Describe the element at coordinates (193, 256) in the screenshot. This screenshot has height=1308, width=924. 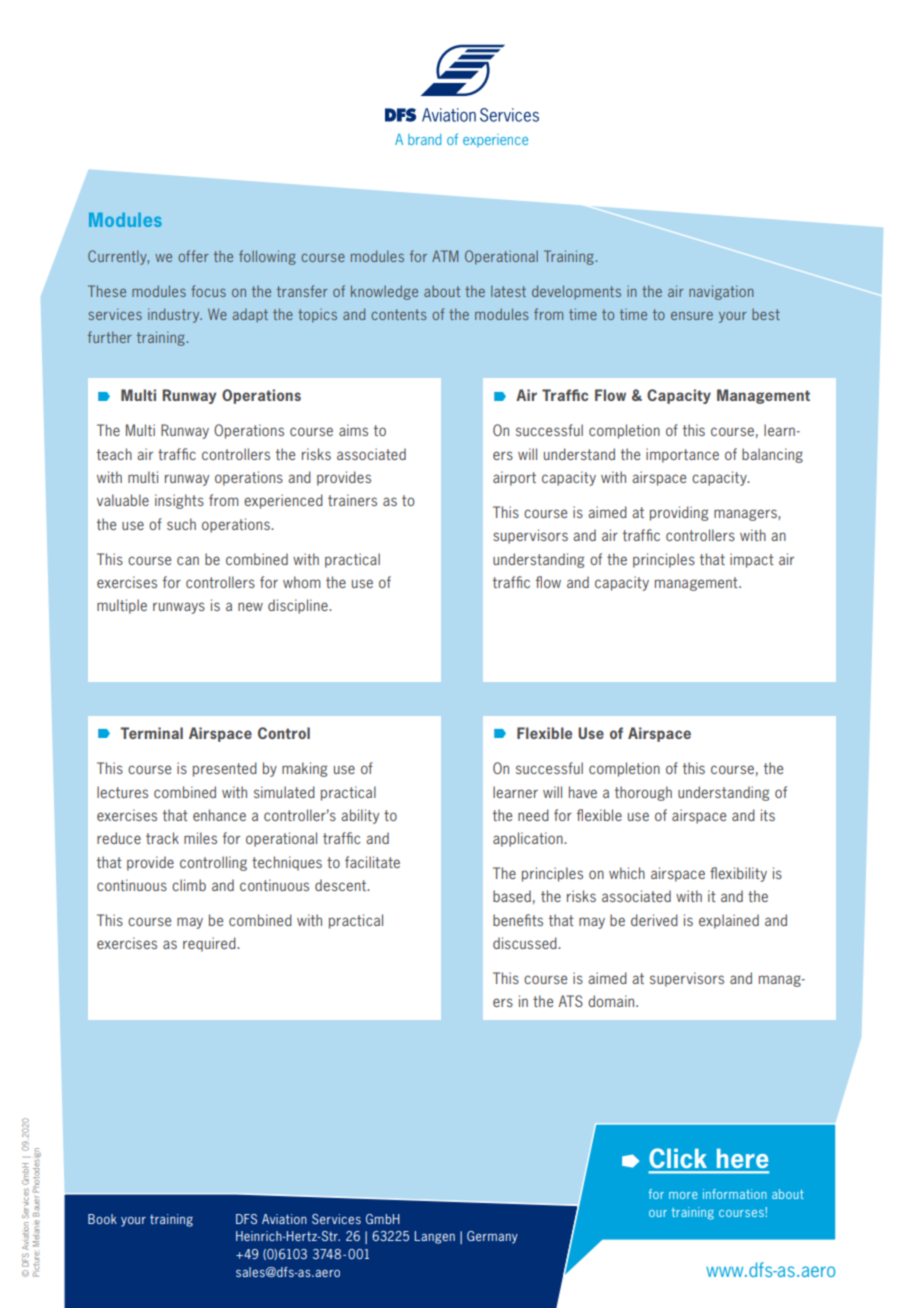
I see `offer` at that location.
